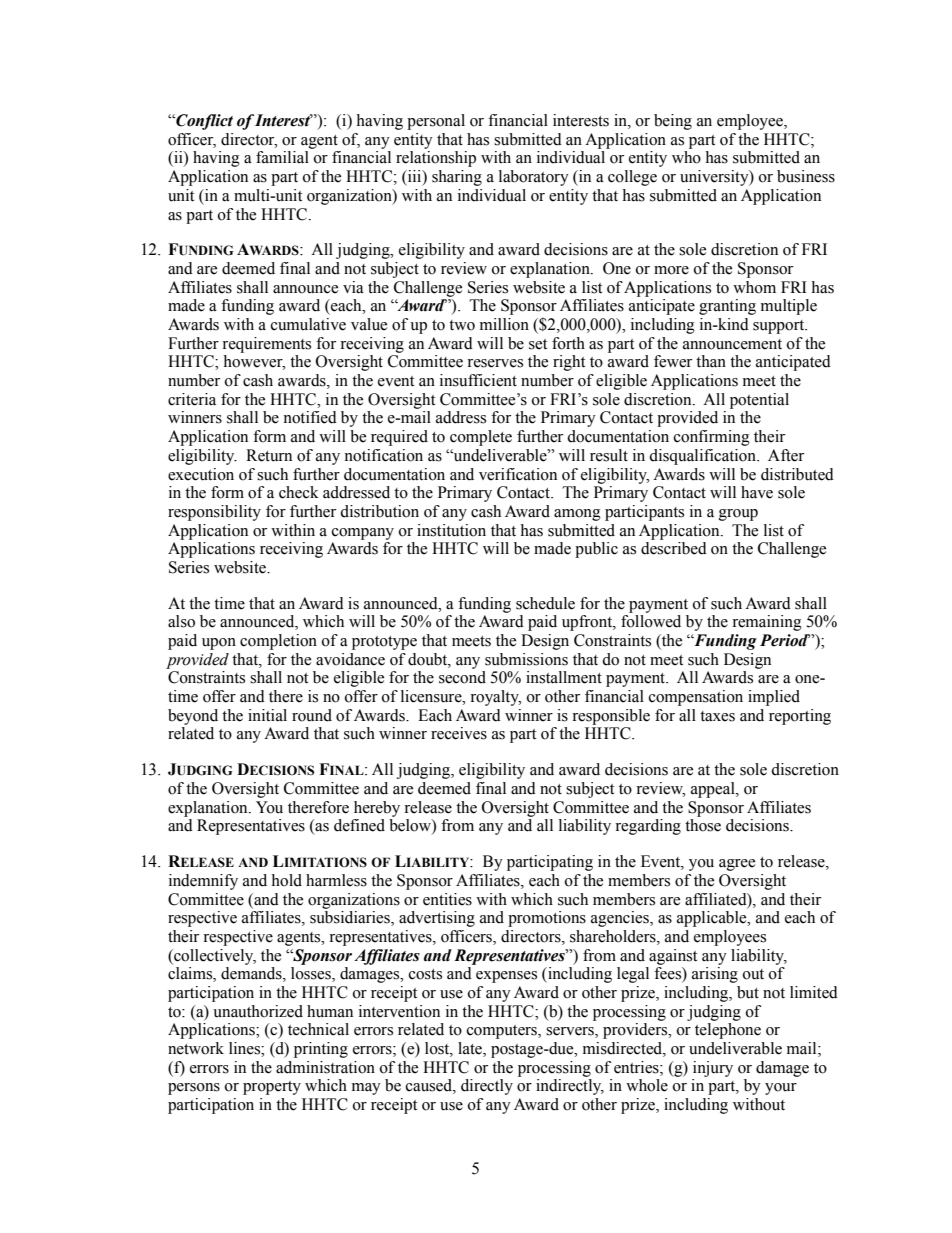 Image resolution: width=952 pixels, height=1233 pixels. Describe the element at coordinates (534, 178) in the screenshot. I see `laboratory` at that location.
